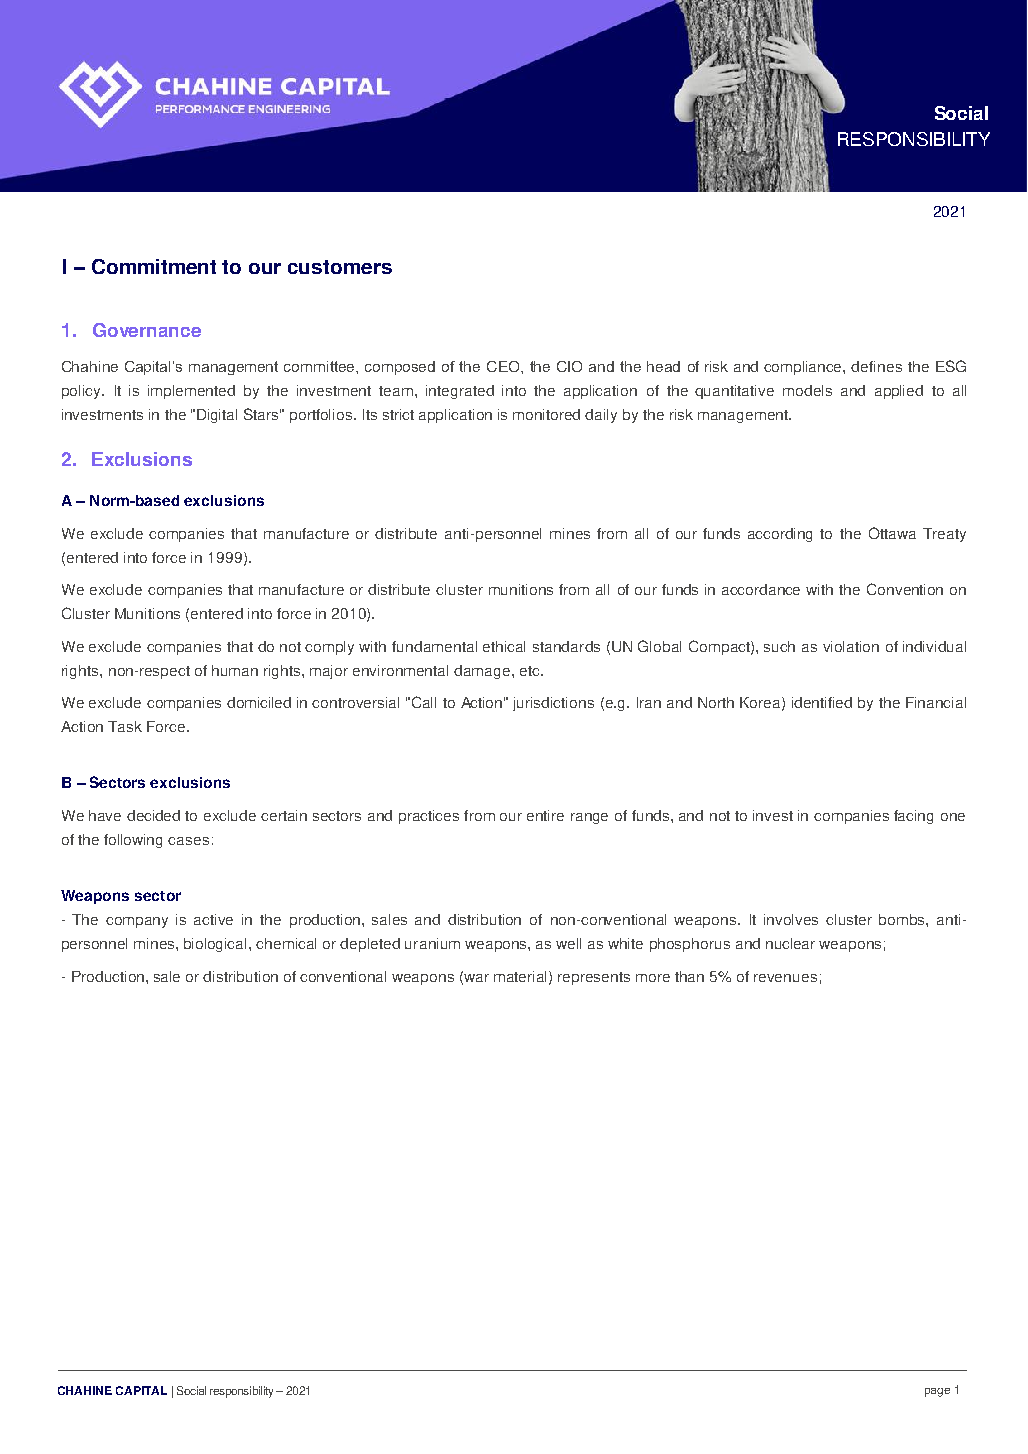  What do you see at coordinates (217, 945) in the screenshot?
I see `biological` at bounding box center [217, 945].
